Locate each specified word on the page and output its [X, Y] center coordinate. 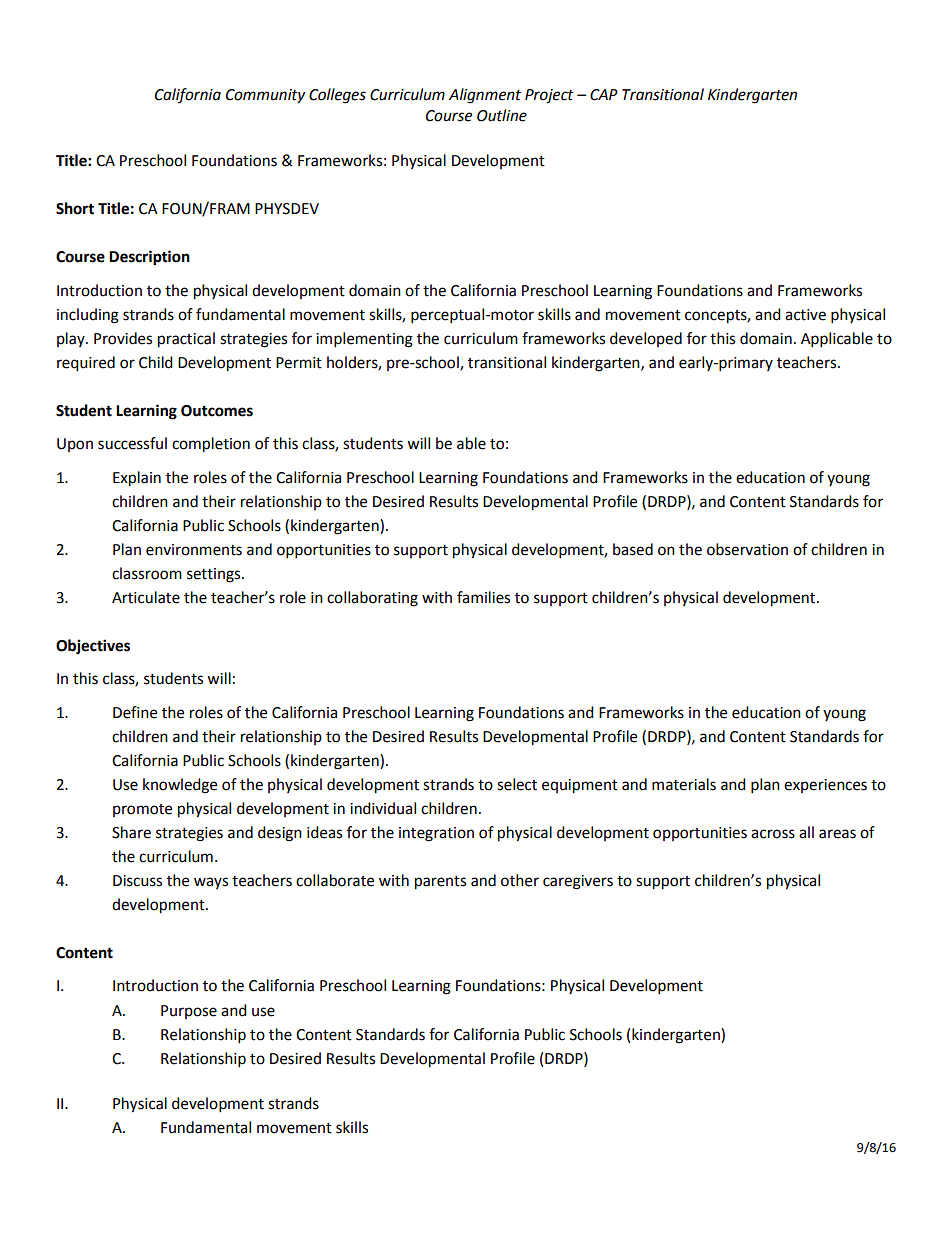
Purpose [189, 1012]
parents [440, 883]
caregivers [578, 882]
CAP [604, 95]
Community [265, 96]
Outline [502, 115]
